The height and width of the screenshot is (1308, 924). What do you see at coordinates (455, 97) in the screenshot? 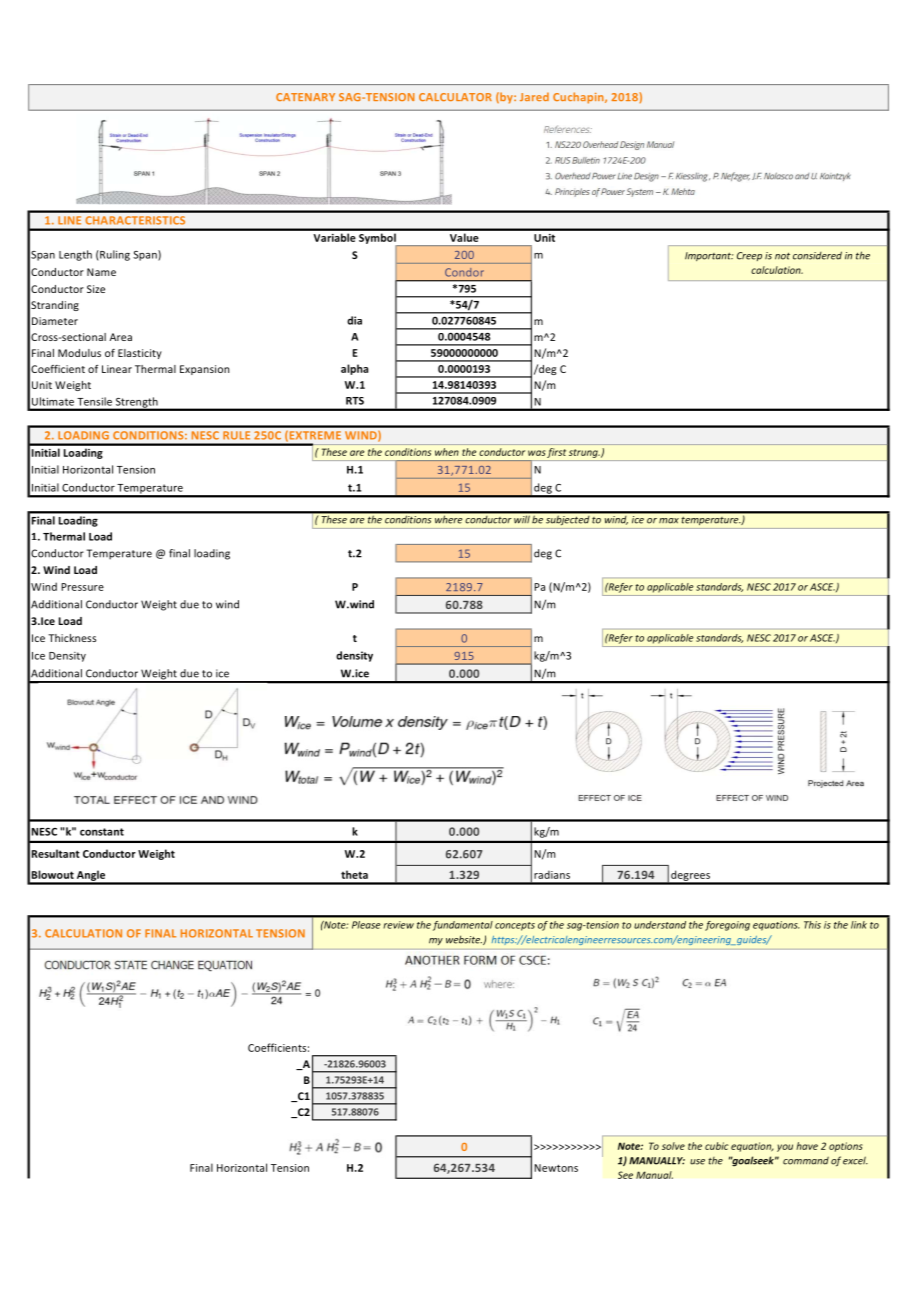
I see `CALCULATOR` at bounding box center [455, 97].
